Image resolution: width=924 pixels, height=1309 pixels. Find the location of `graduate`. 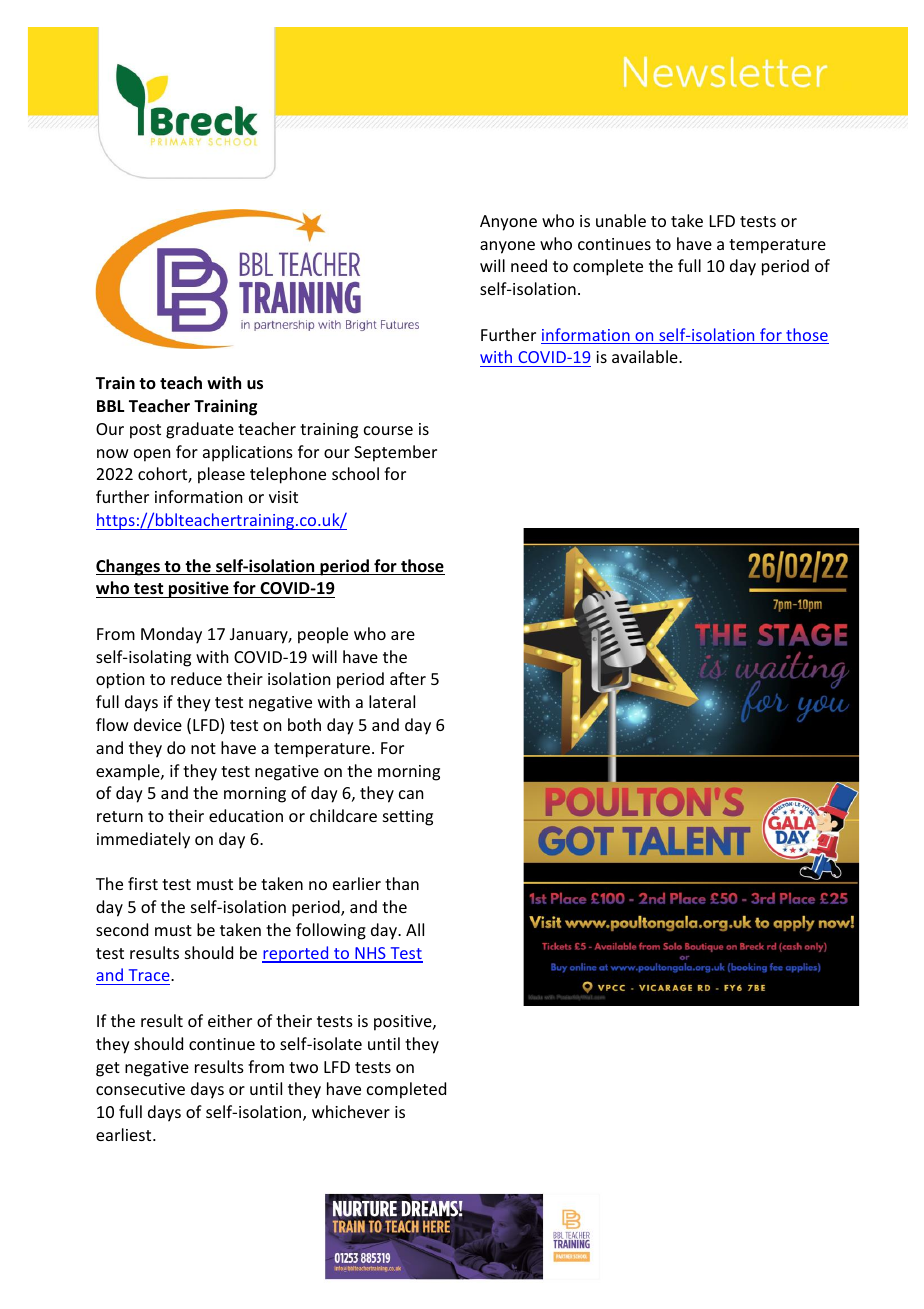

graduate is located at coordinates (200, 430).
